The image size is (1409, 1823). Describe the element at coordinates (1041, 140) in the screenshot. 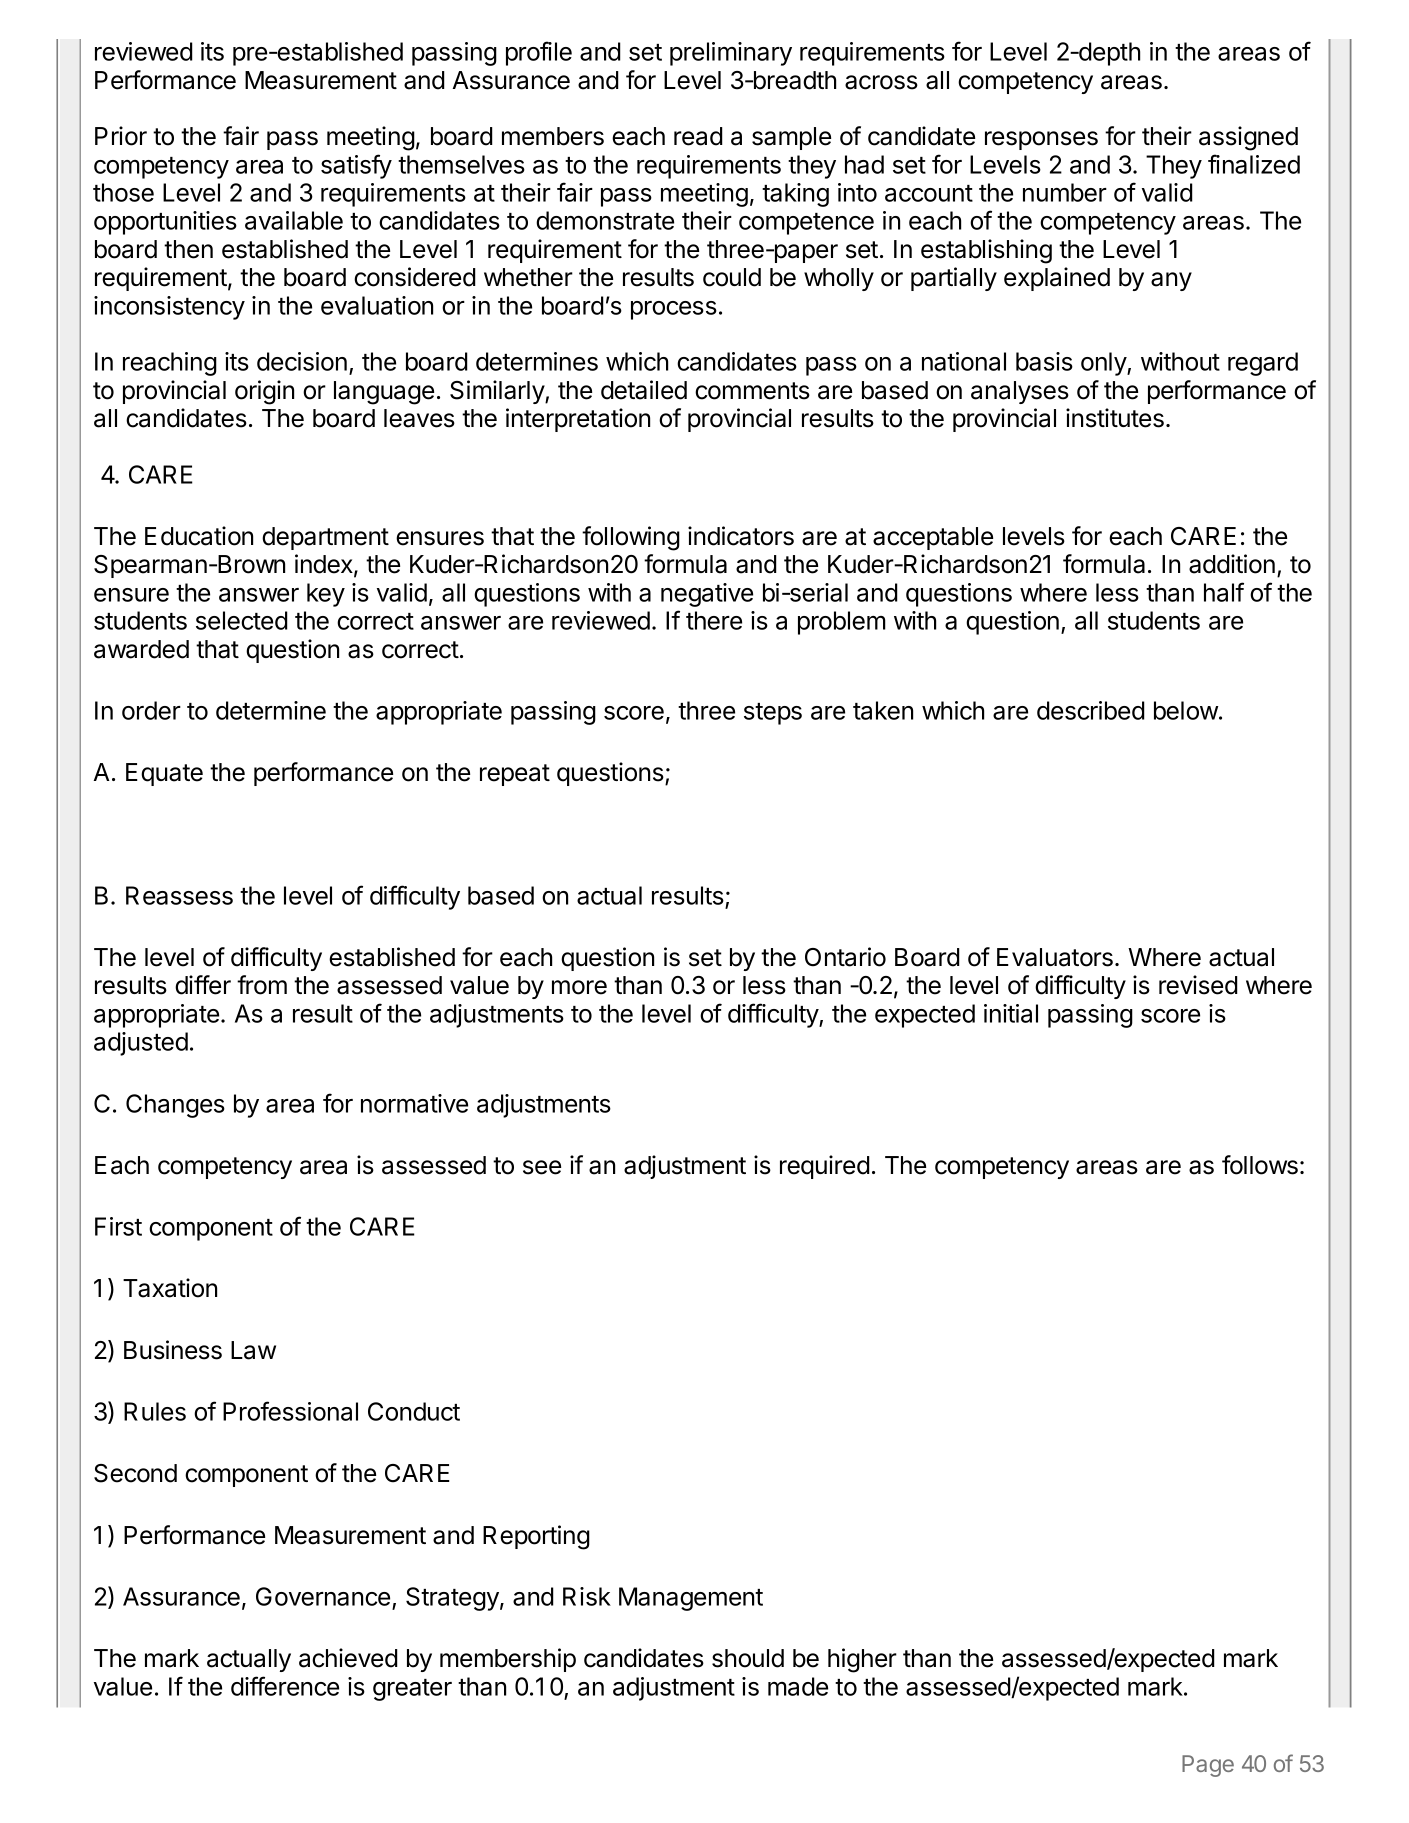

I see `responses` at that location.
